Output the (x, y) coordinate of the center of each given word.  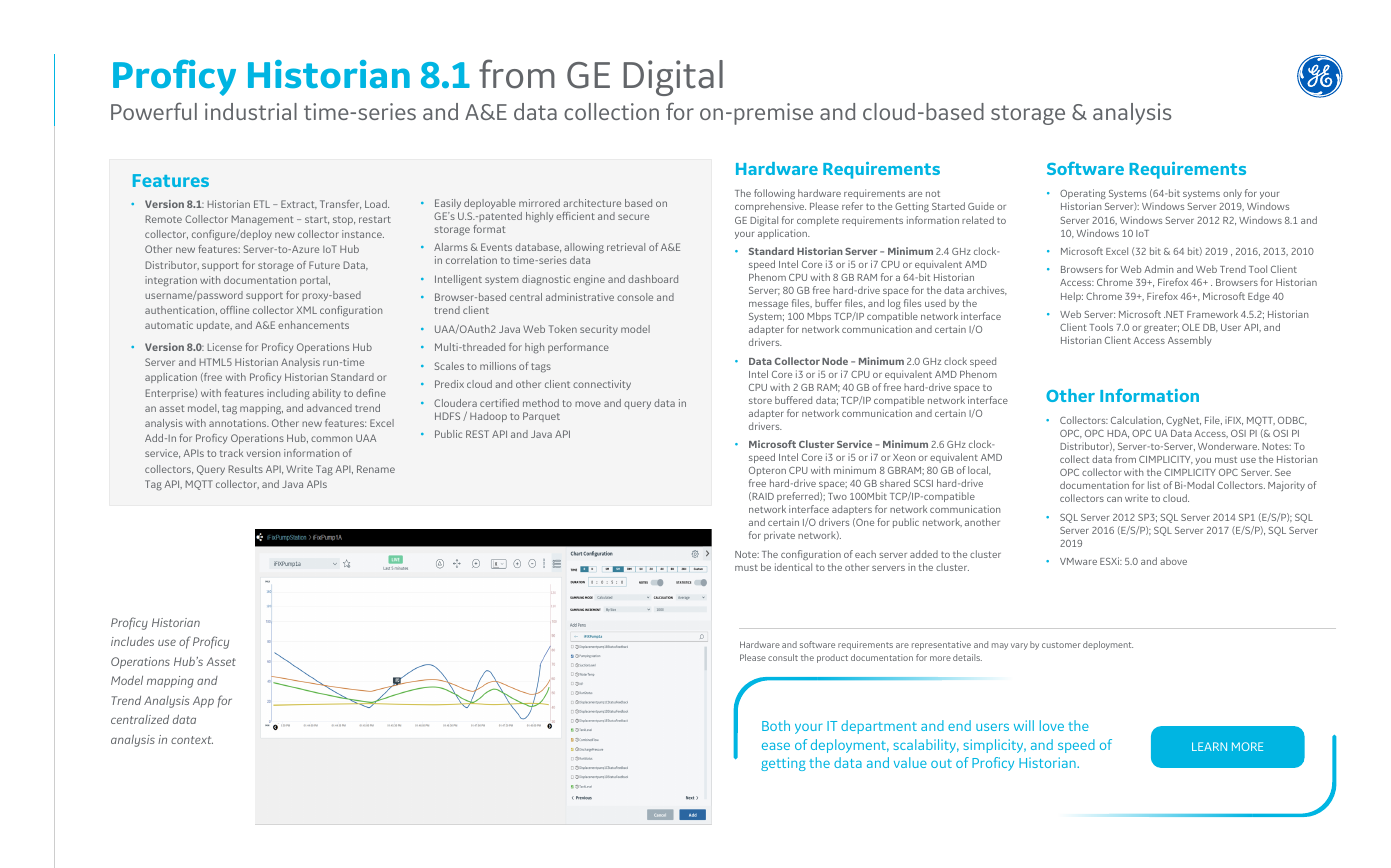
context (192, 740)
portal (315, 281)
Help (1072, 297)
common (331, 439)
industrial (251, 111)
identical (793, 567)
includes (132, 641)
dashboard (653, 279)
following (774, 196)
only (1232, 194)
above (1173, 561)
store (760, 400)
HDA (1118, 434)
